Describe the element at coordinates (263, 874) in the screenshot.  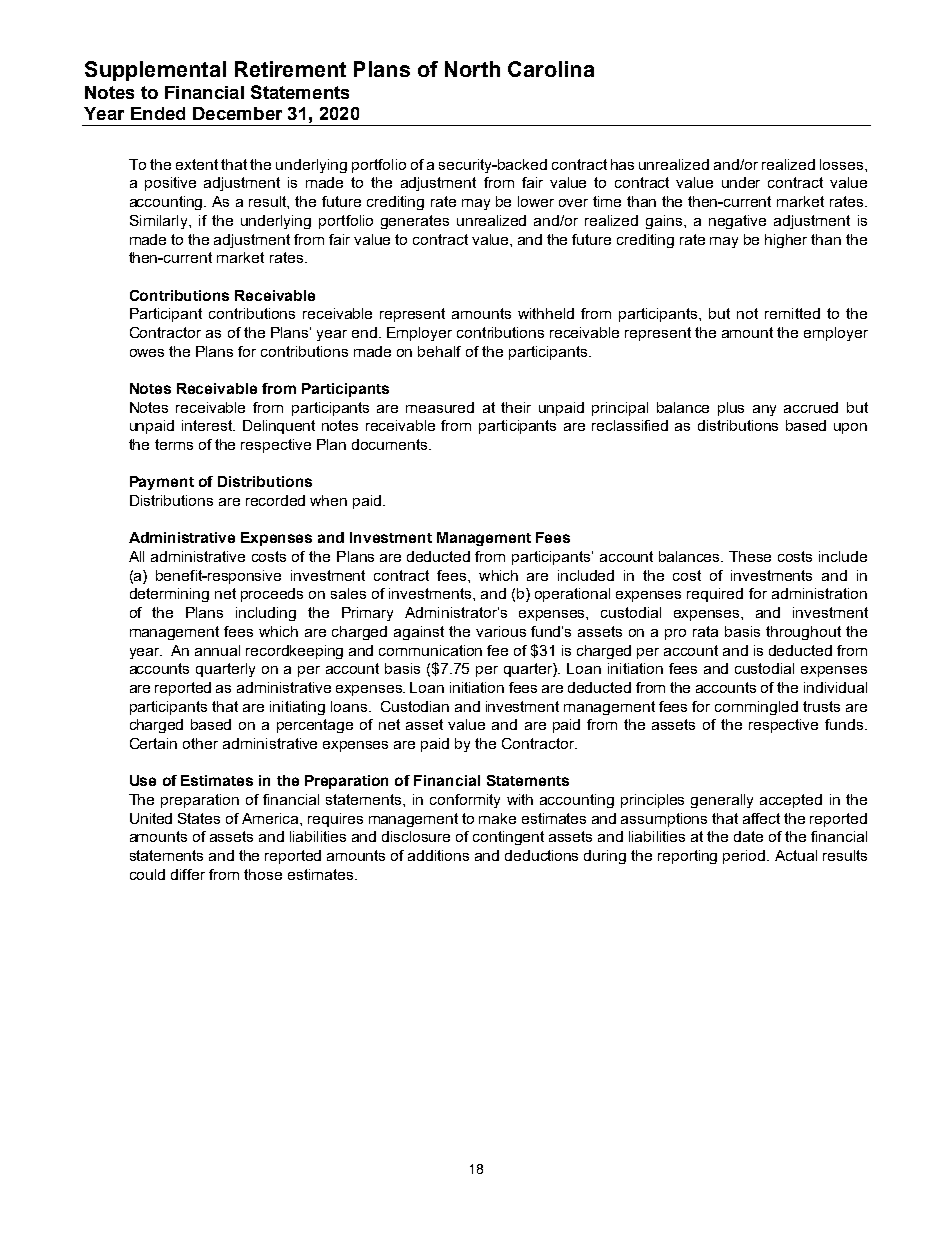
I see `those` at that location.
